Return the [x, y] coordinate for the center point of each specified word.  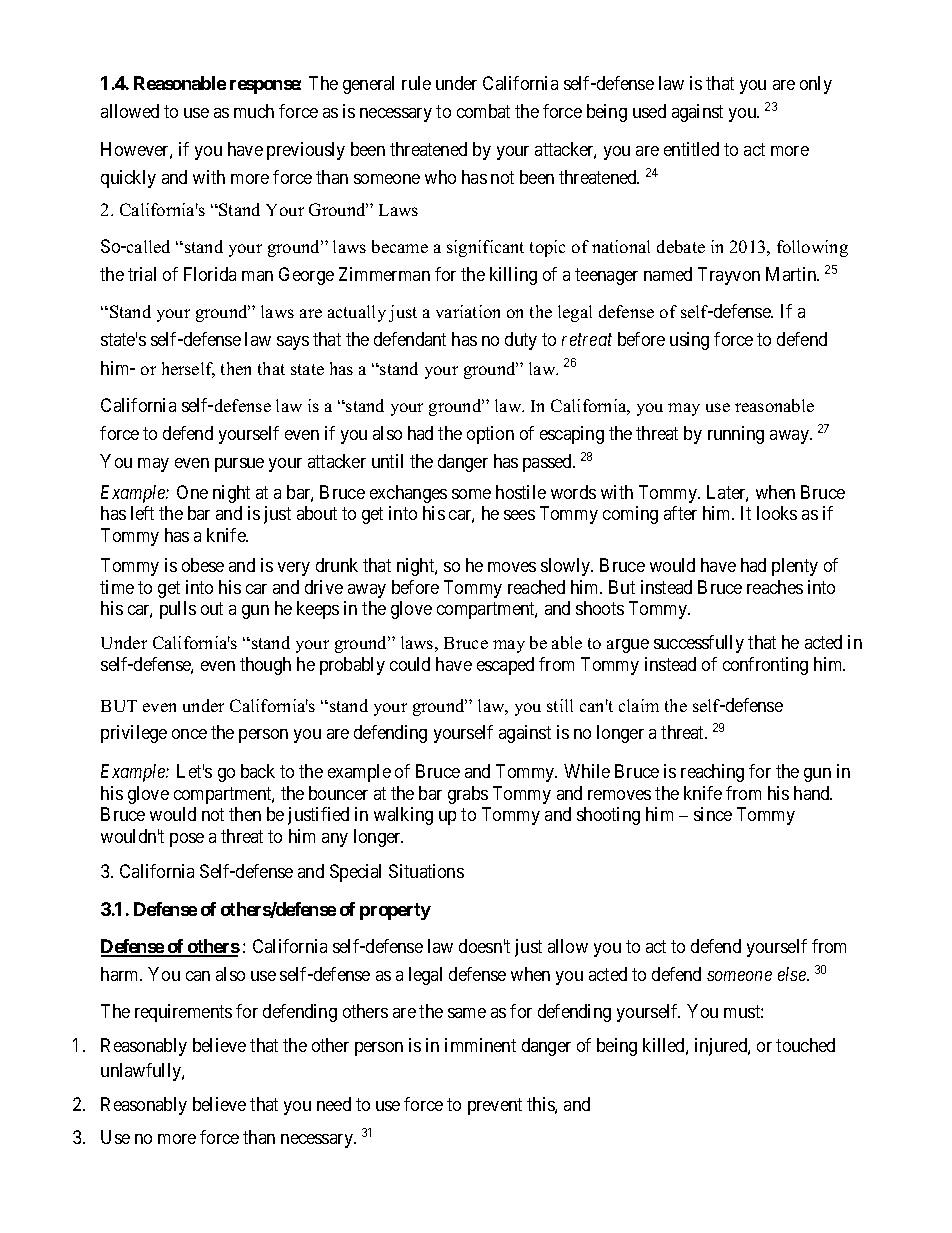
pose [187, 840]
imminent [480, 1045]
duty [521, 341]
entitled [691, 149]
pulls [178, 610]
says [293, 343]
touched [805, 1045]
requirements [183, 1013]
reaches [775, 587]
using [689, 341]
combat [483, 111]
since [713, 814]
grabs [468, 795]
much [254, 111]
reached [536, 587]
